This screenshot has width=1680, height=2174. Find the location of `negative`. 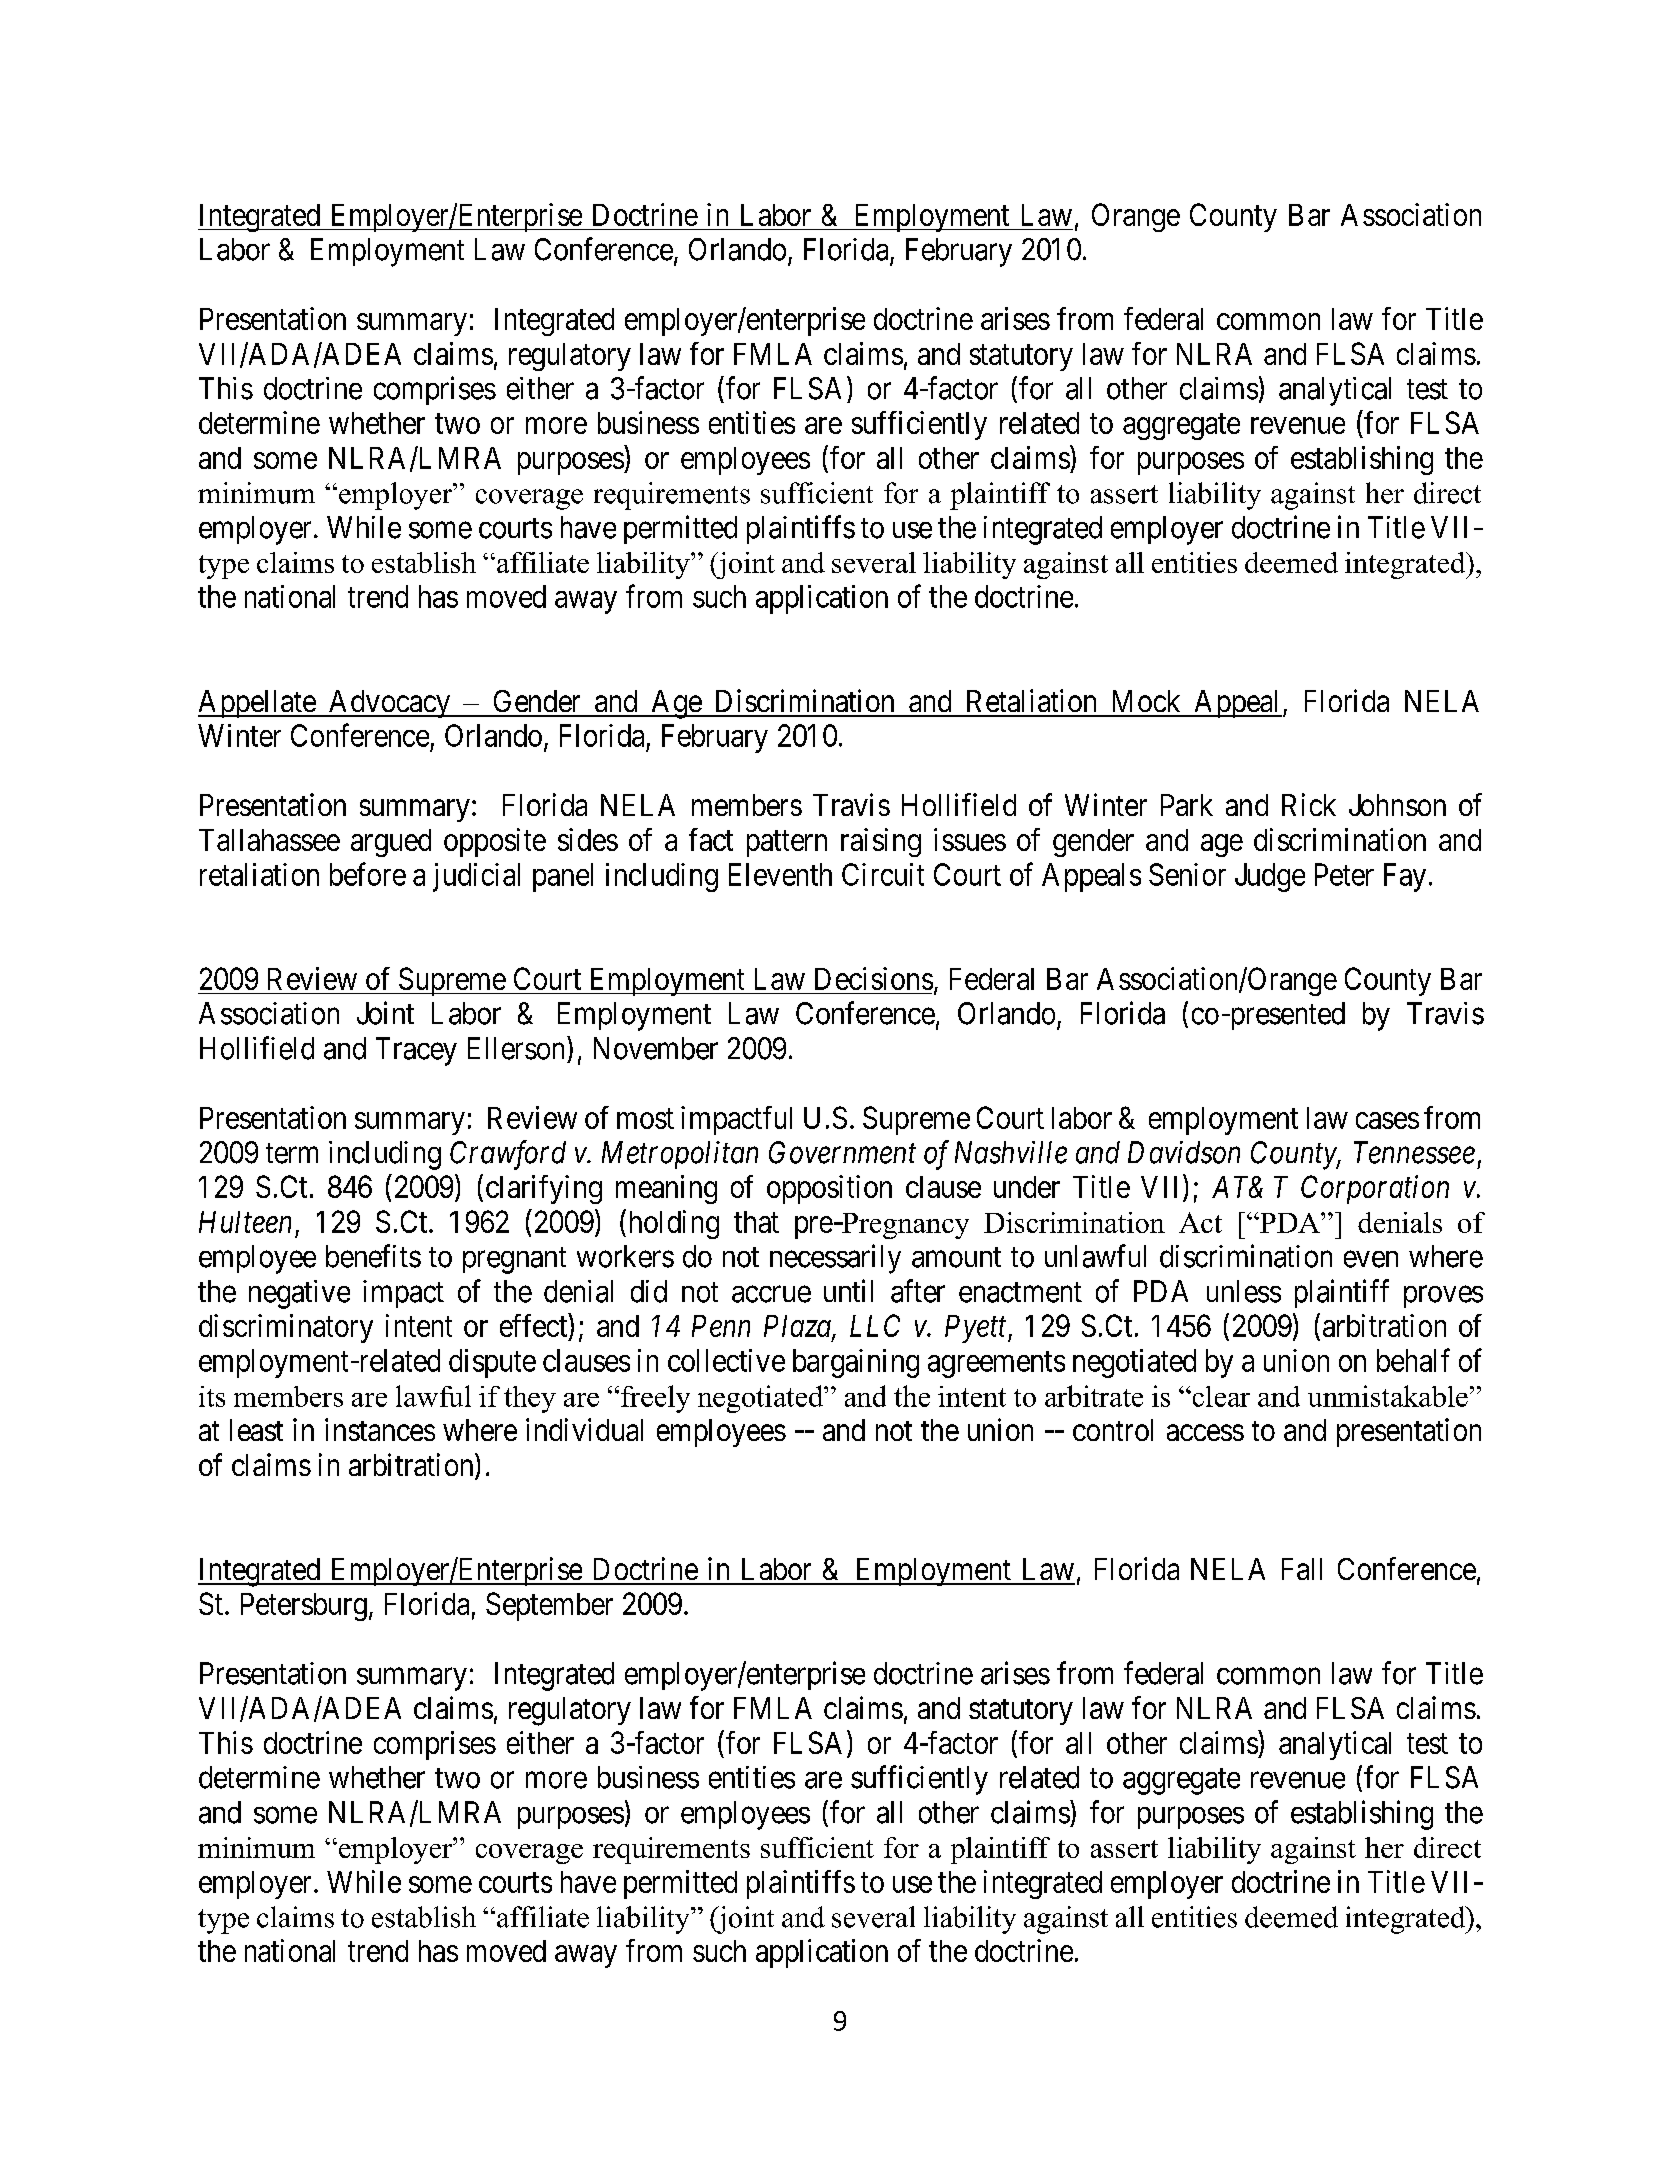

negative is located at coordinates (299, 1294).
